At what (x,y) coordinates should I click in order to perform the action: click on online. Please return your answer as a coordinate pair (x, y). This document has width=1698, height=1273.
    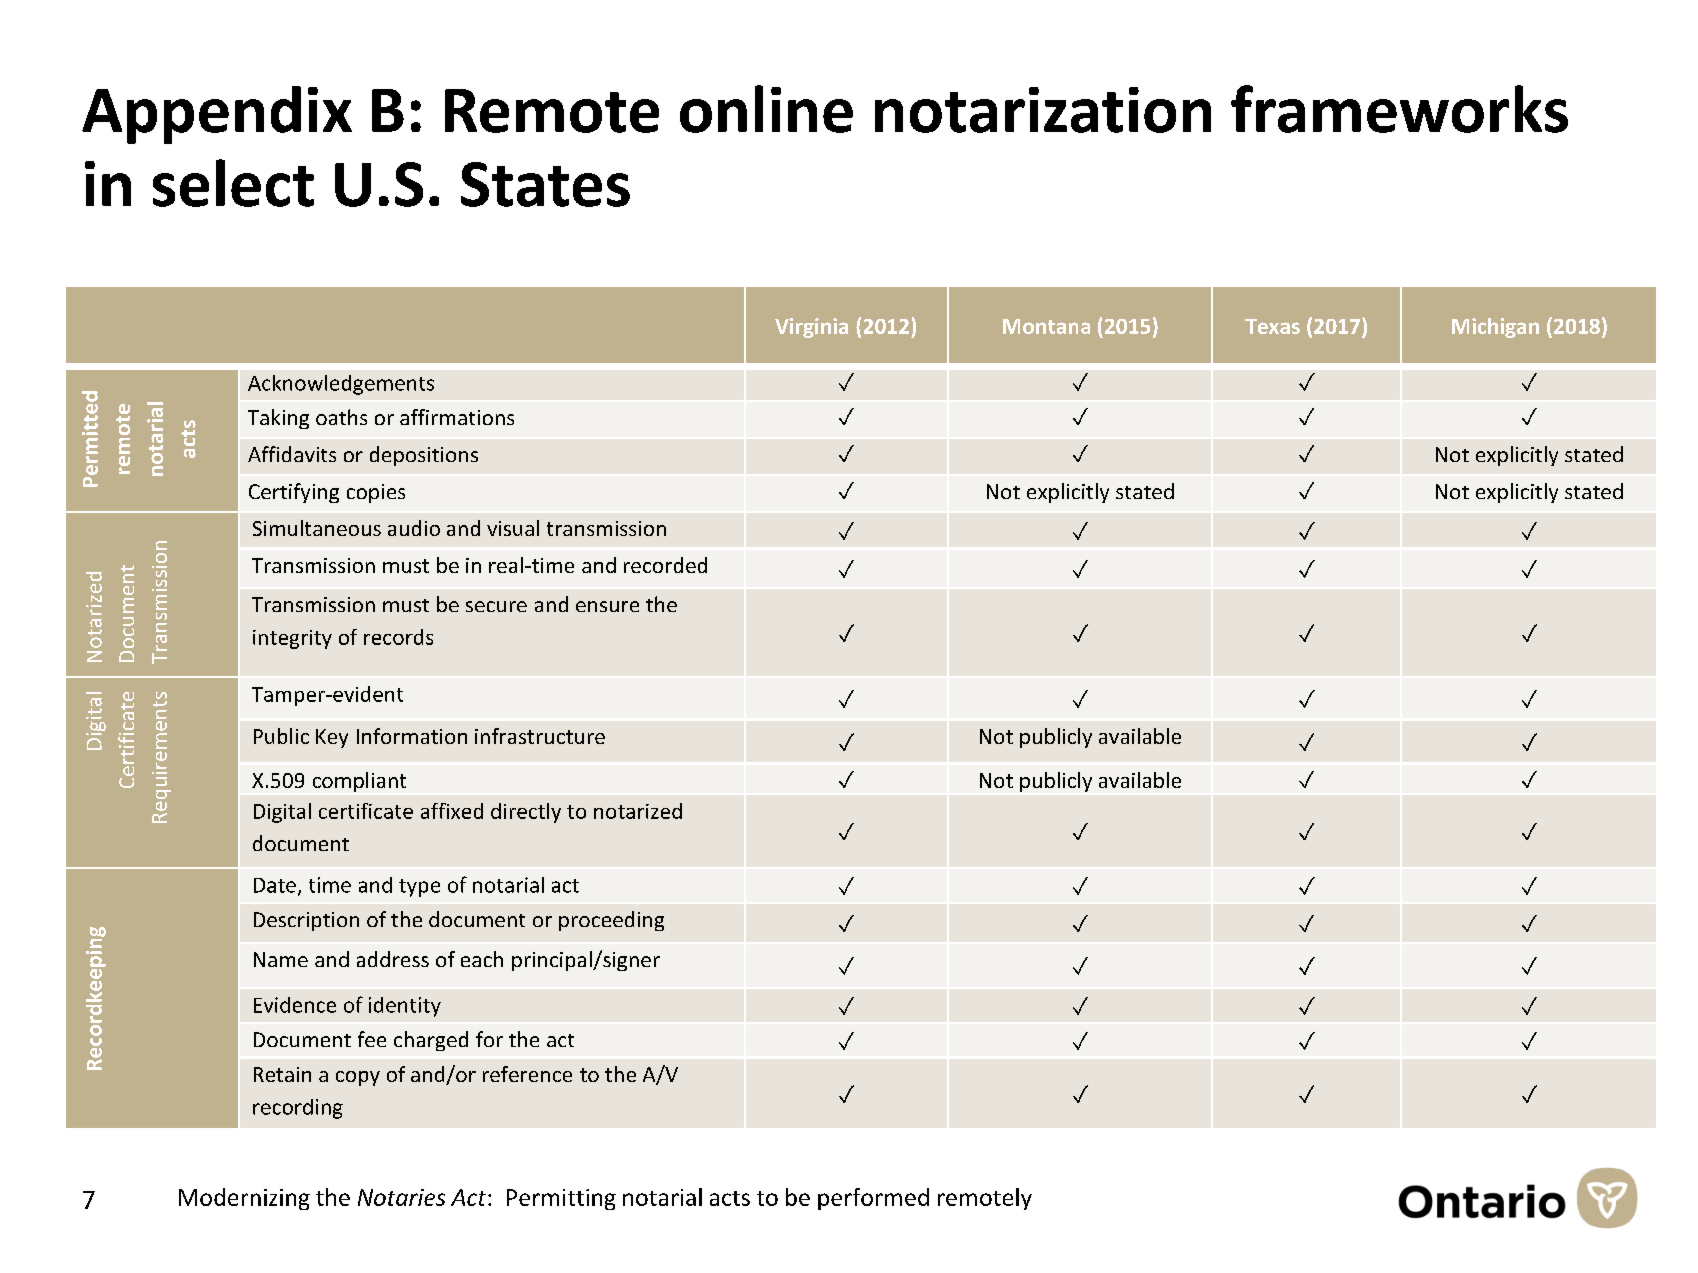
    Looking at the image, I should click on (766, 109).
